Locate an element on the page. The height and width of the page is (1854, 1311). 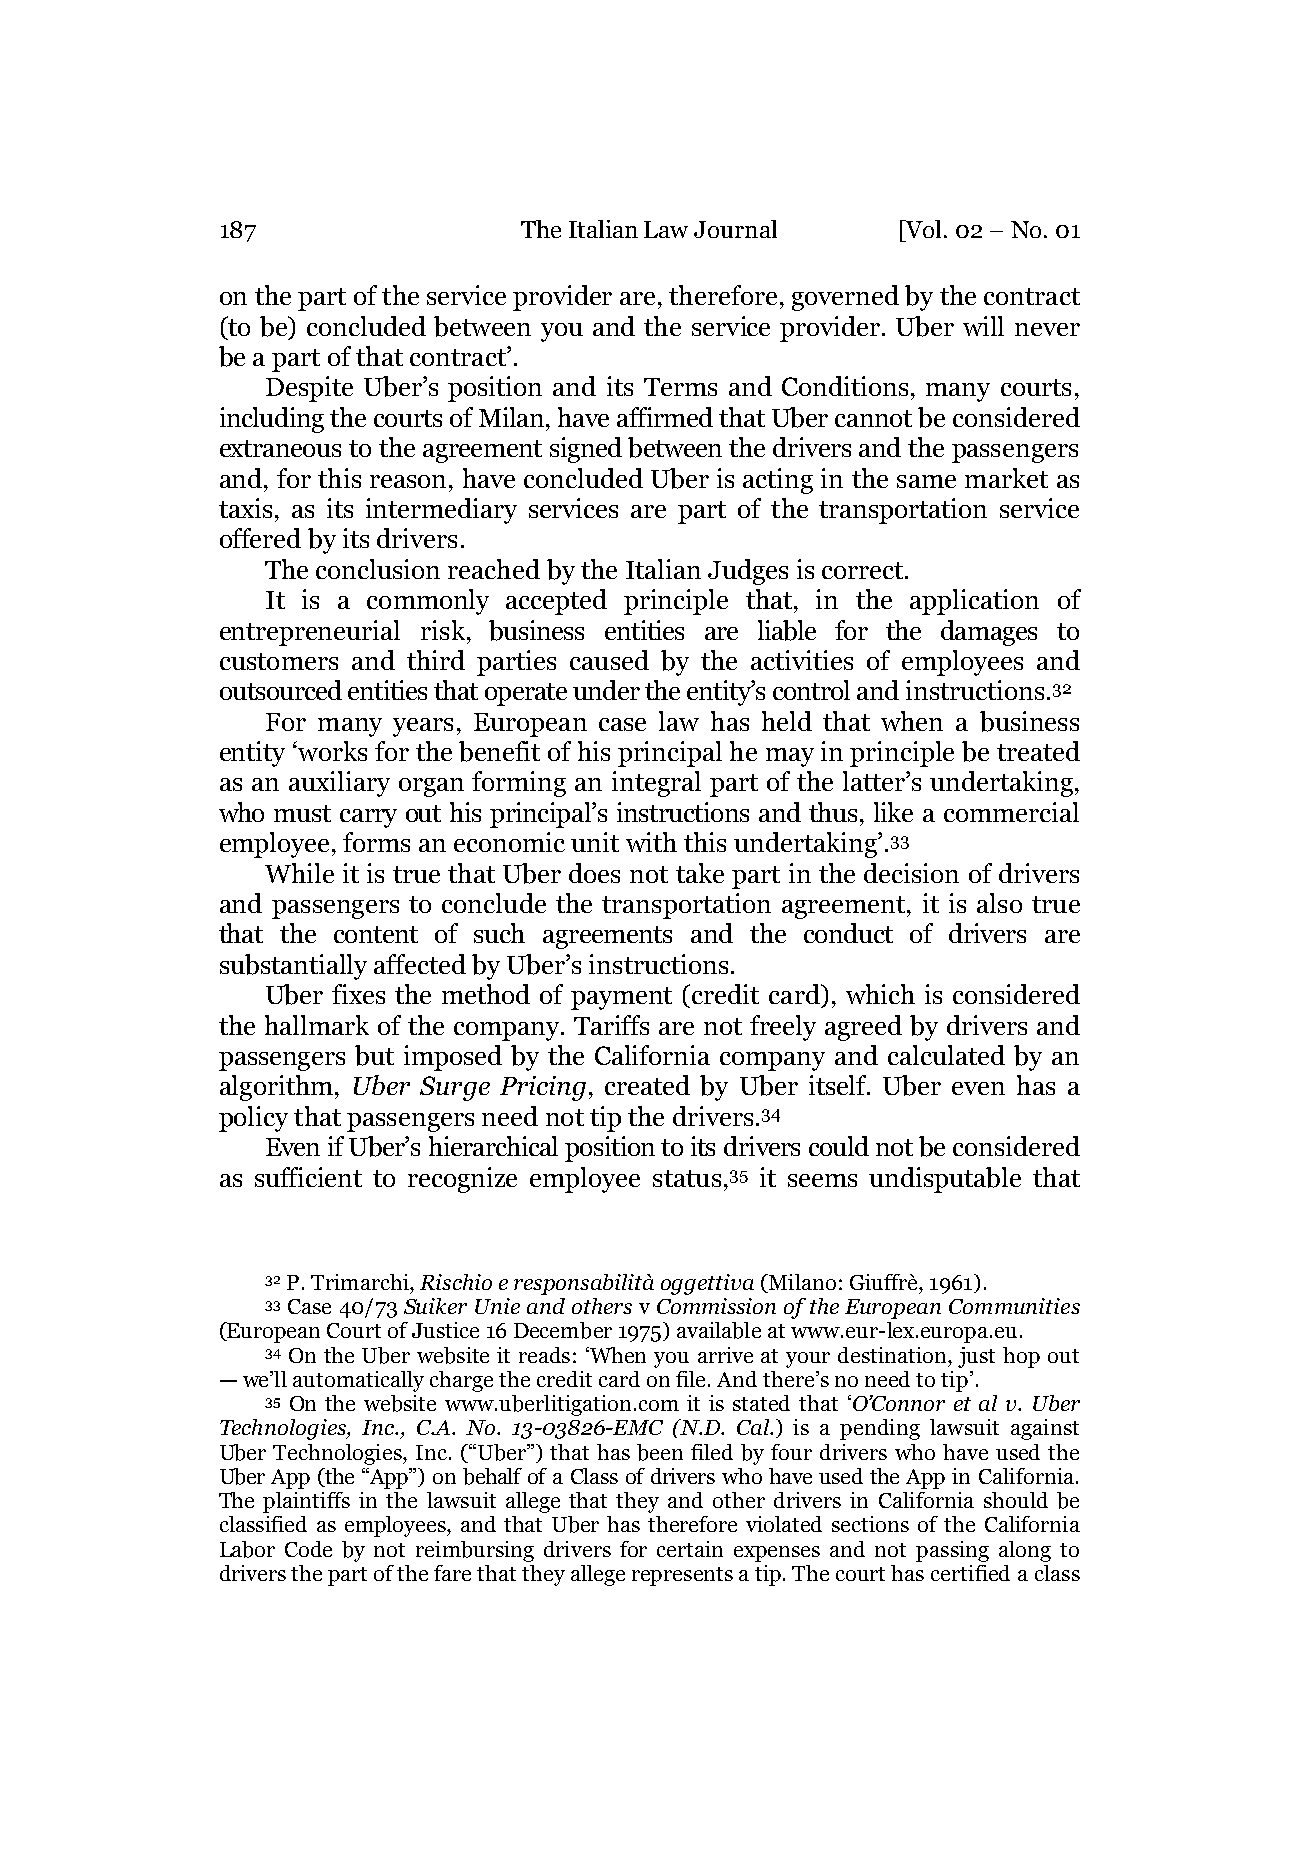
Vol is located at coordinates (924, 229).
